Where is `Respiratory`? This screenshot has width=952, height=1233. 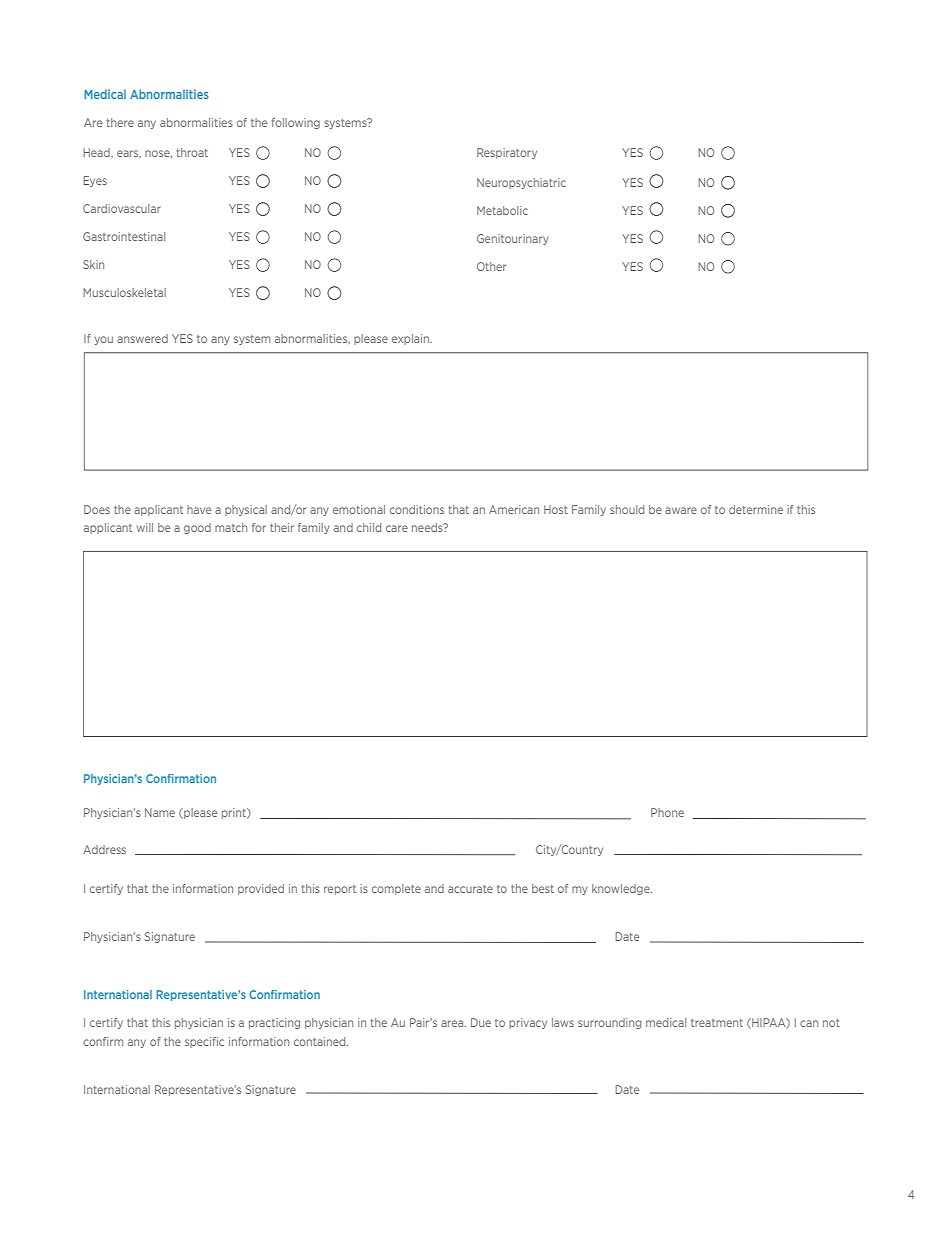
Respiratory is located at coordinates (507, 153).
